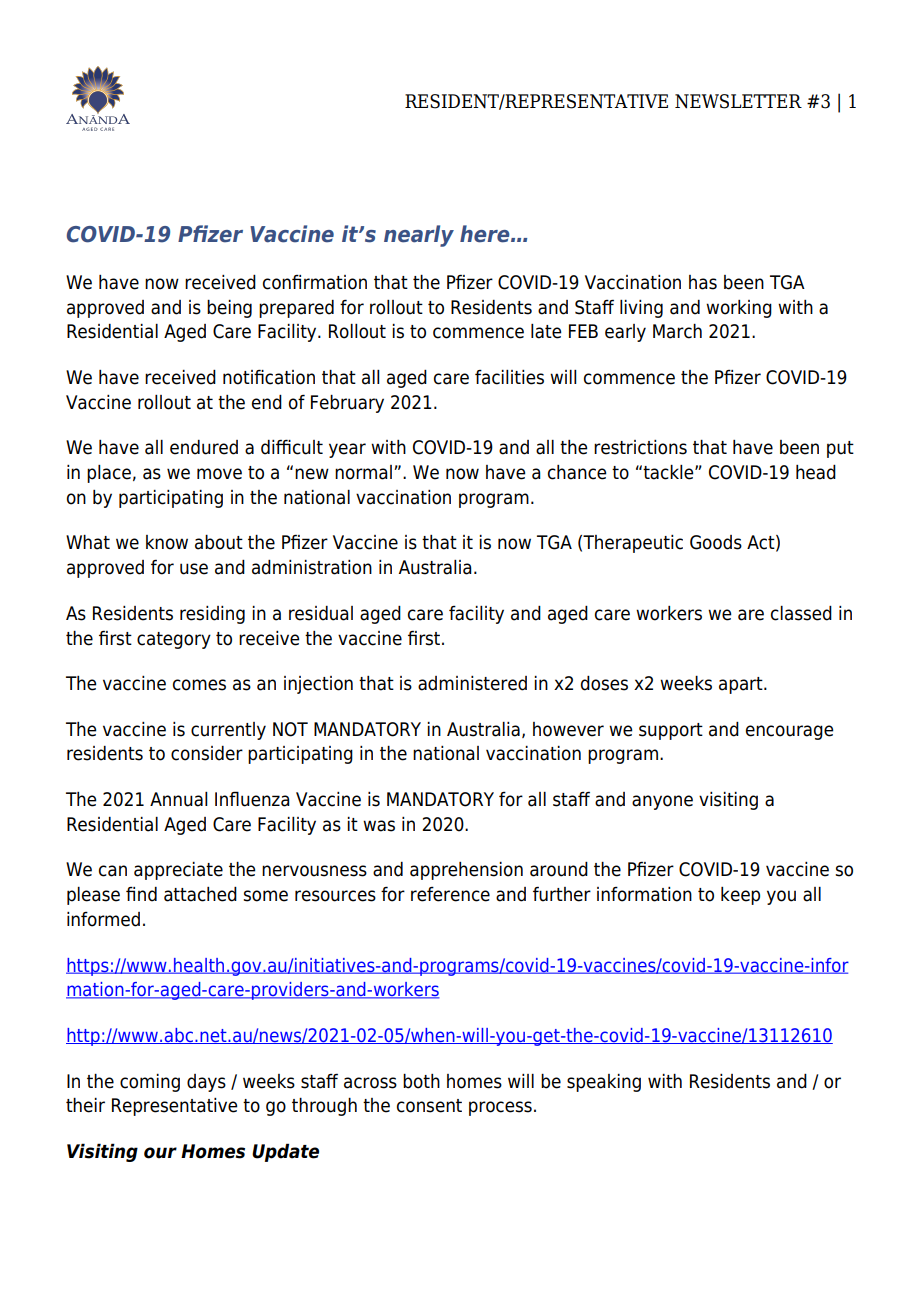  What do you see at coordinates (472, 683) in the screenshot?
I see `administered` at bounding box center [472, 683].
